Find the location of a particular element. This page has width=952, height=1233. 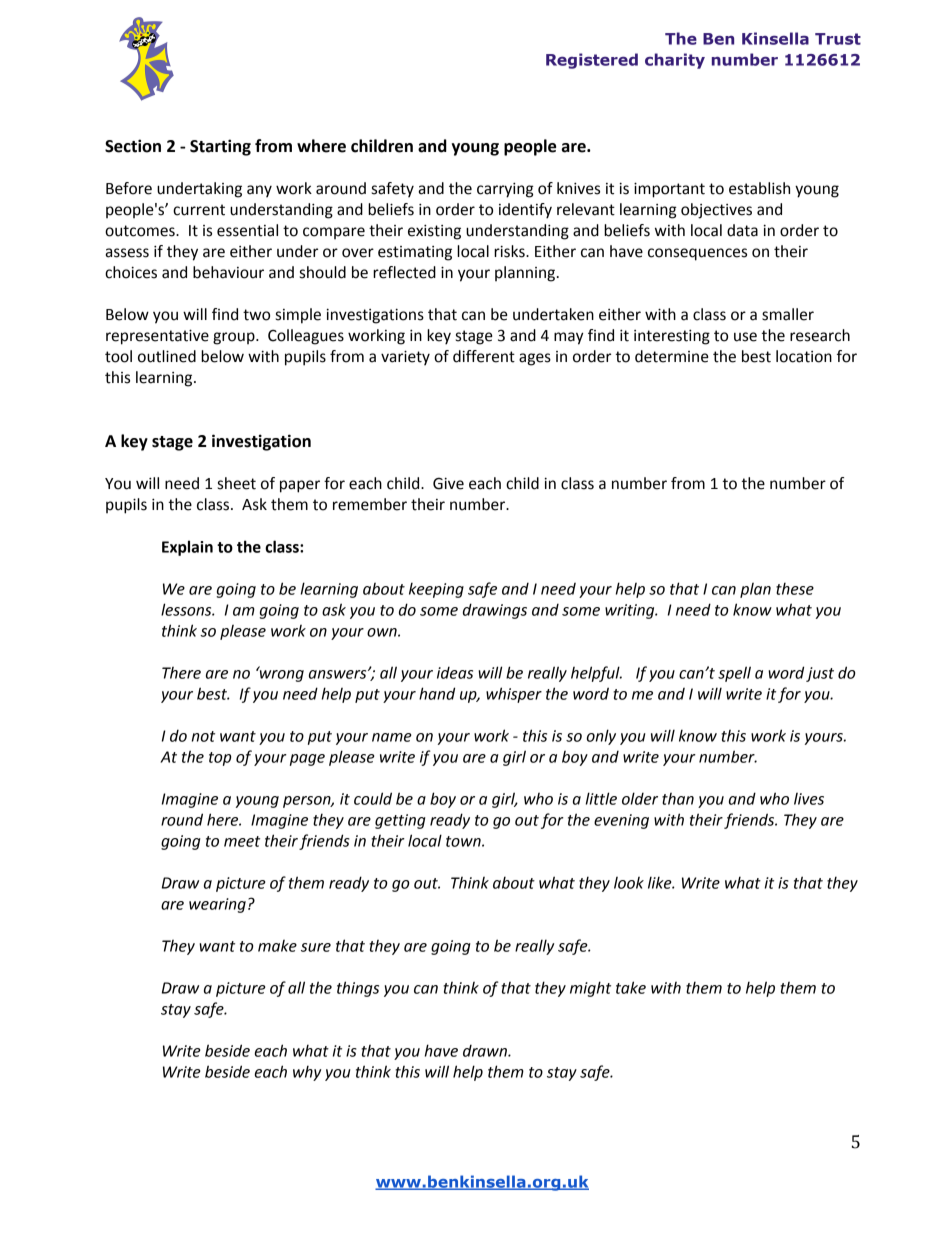

Starting is located at coordinates (220, 147).
